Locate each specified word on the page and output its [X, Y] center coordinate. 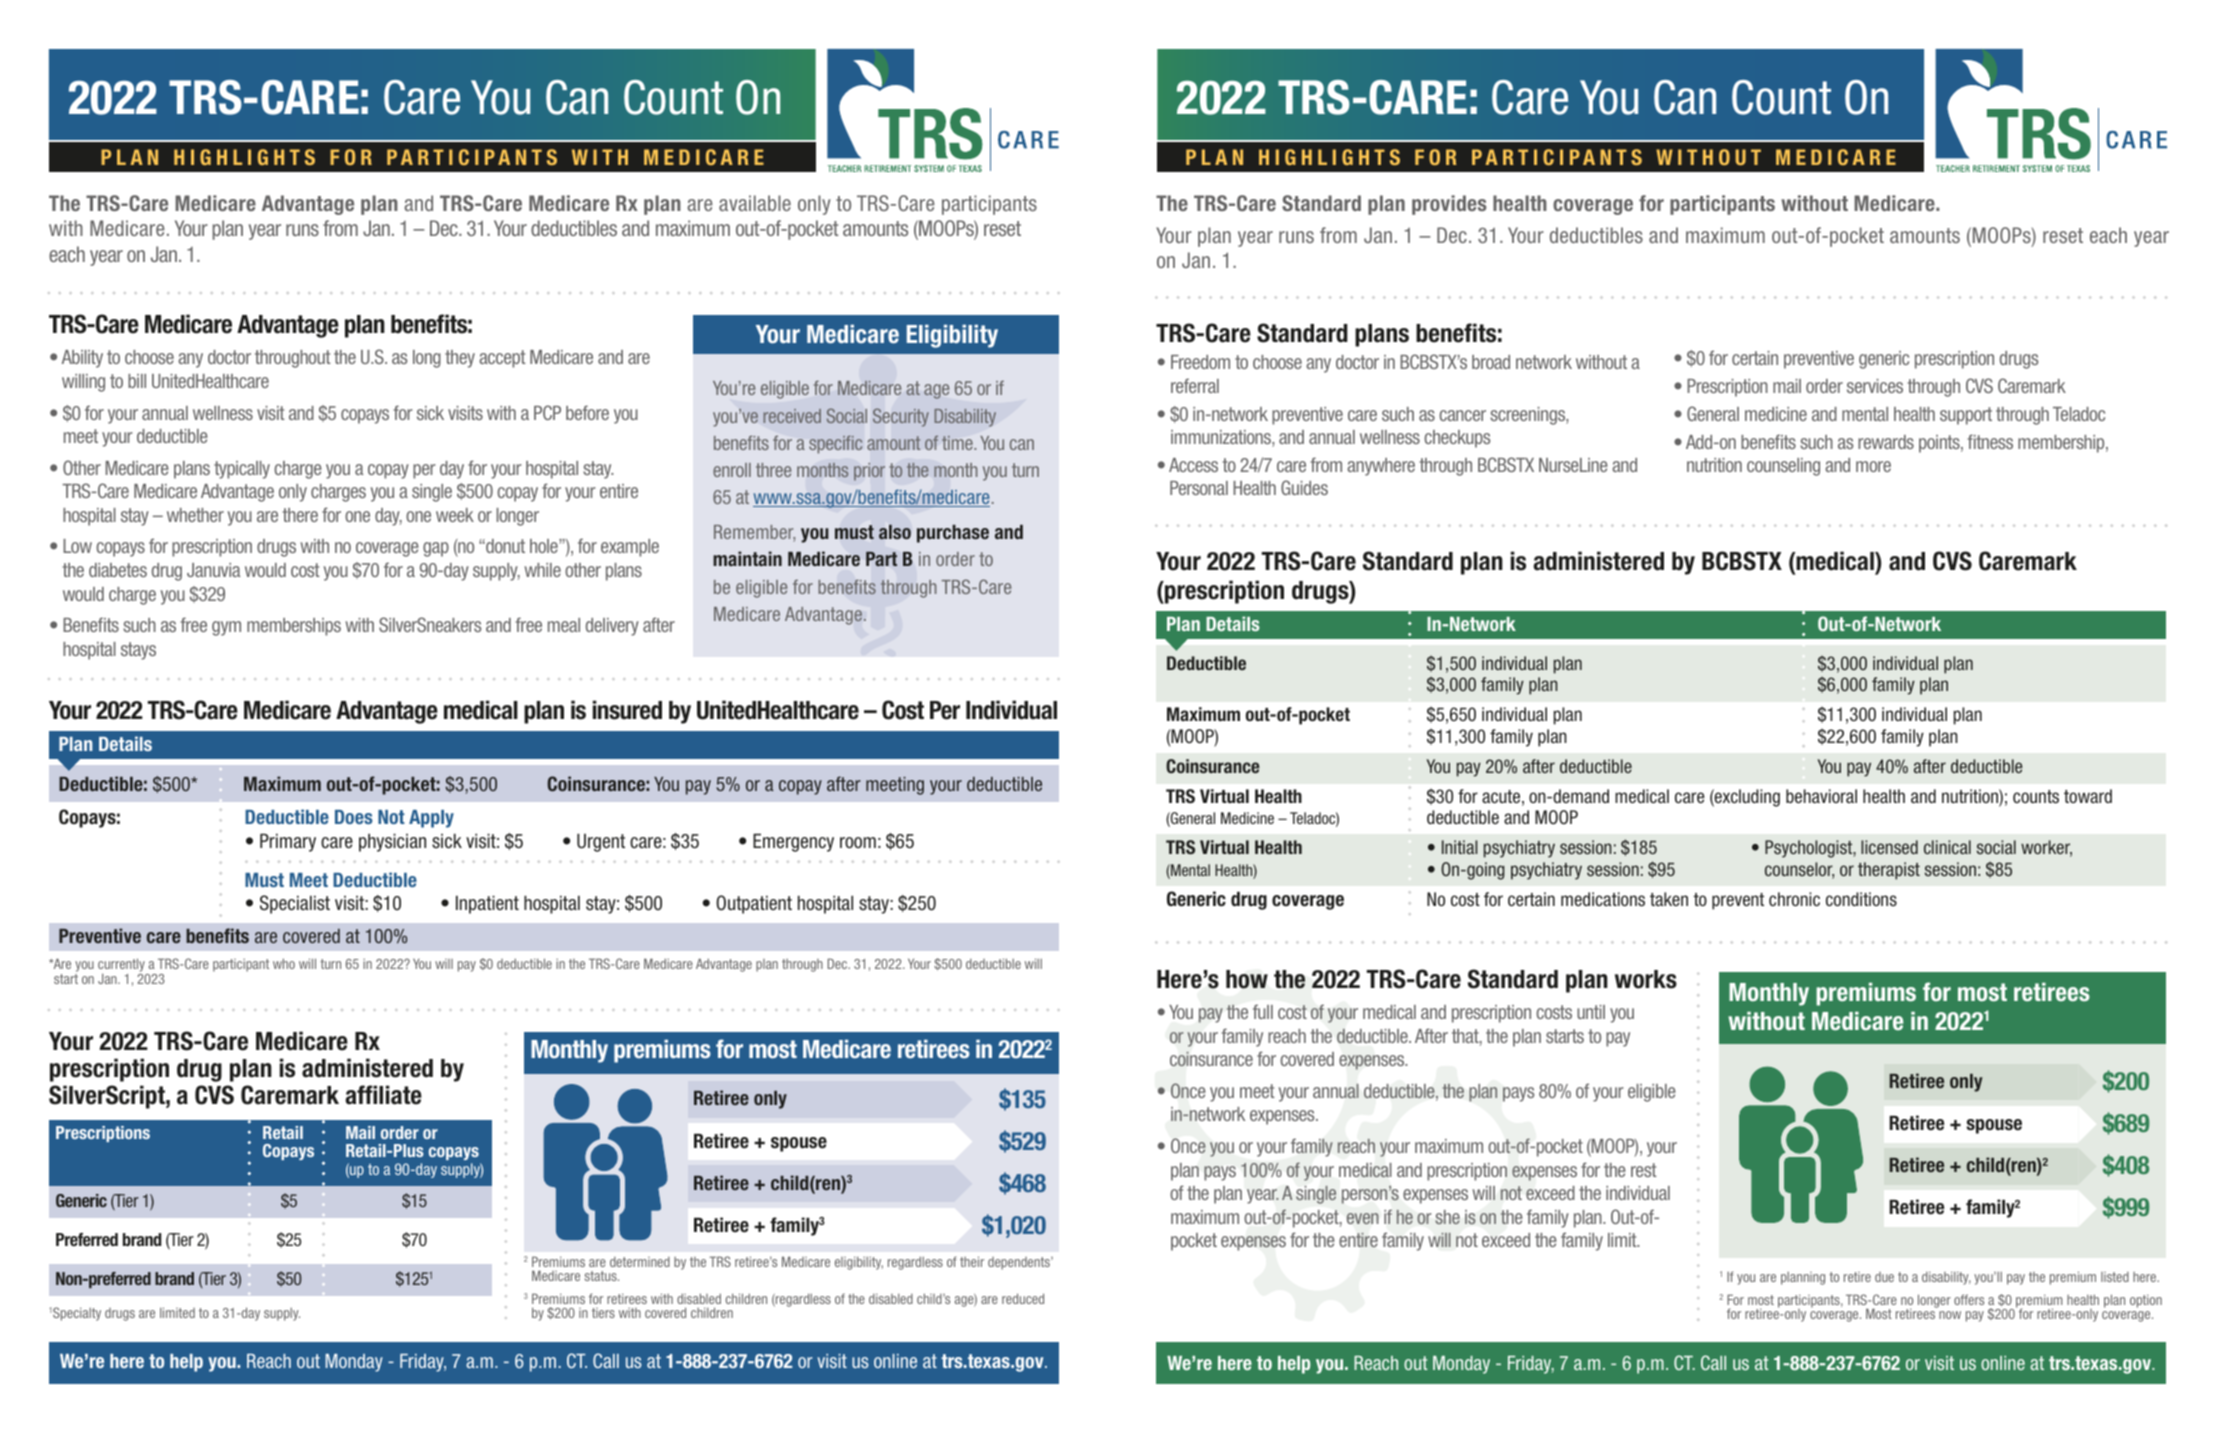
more [1873, 466]
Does [354, 817]
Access [1193, 465]
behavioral [1821, 796]
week [455, 515]
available [755, 203]
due [1884, 1277]
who [284, 963]
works [1646, 979]
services [1875, 386]
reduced [1023, 1298]
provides [1449, 205]
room [858, 843]
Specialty [77, 1314]
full [1263, 1011]
